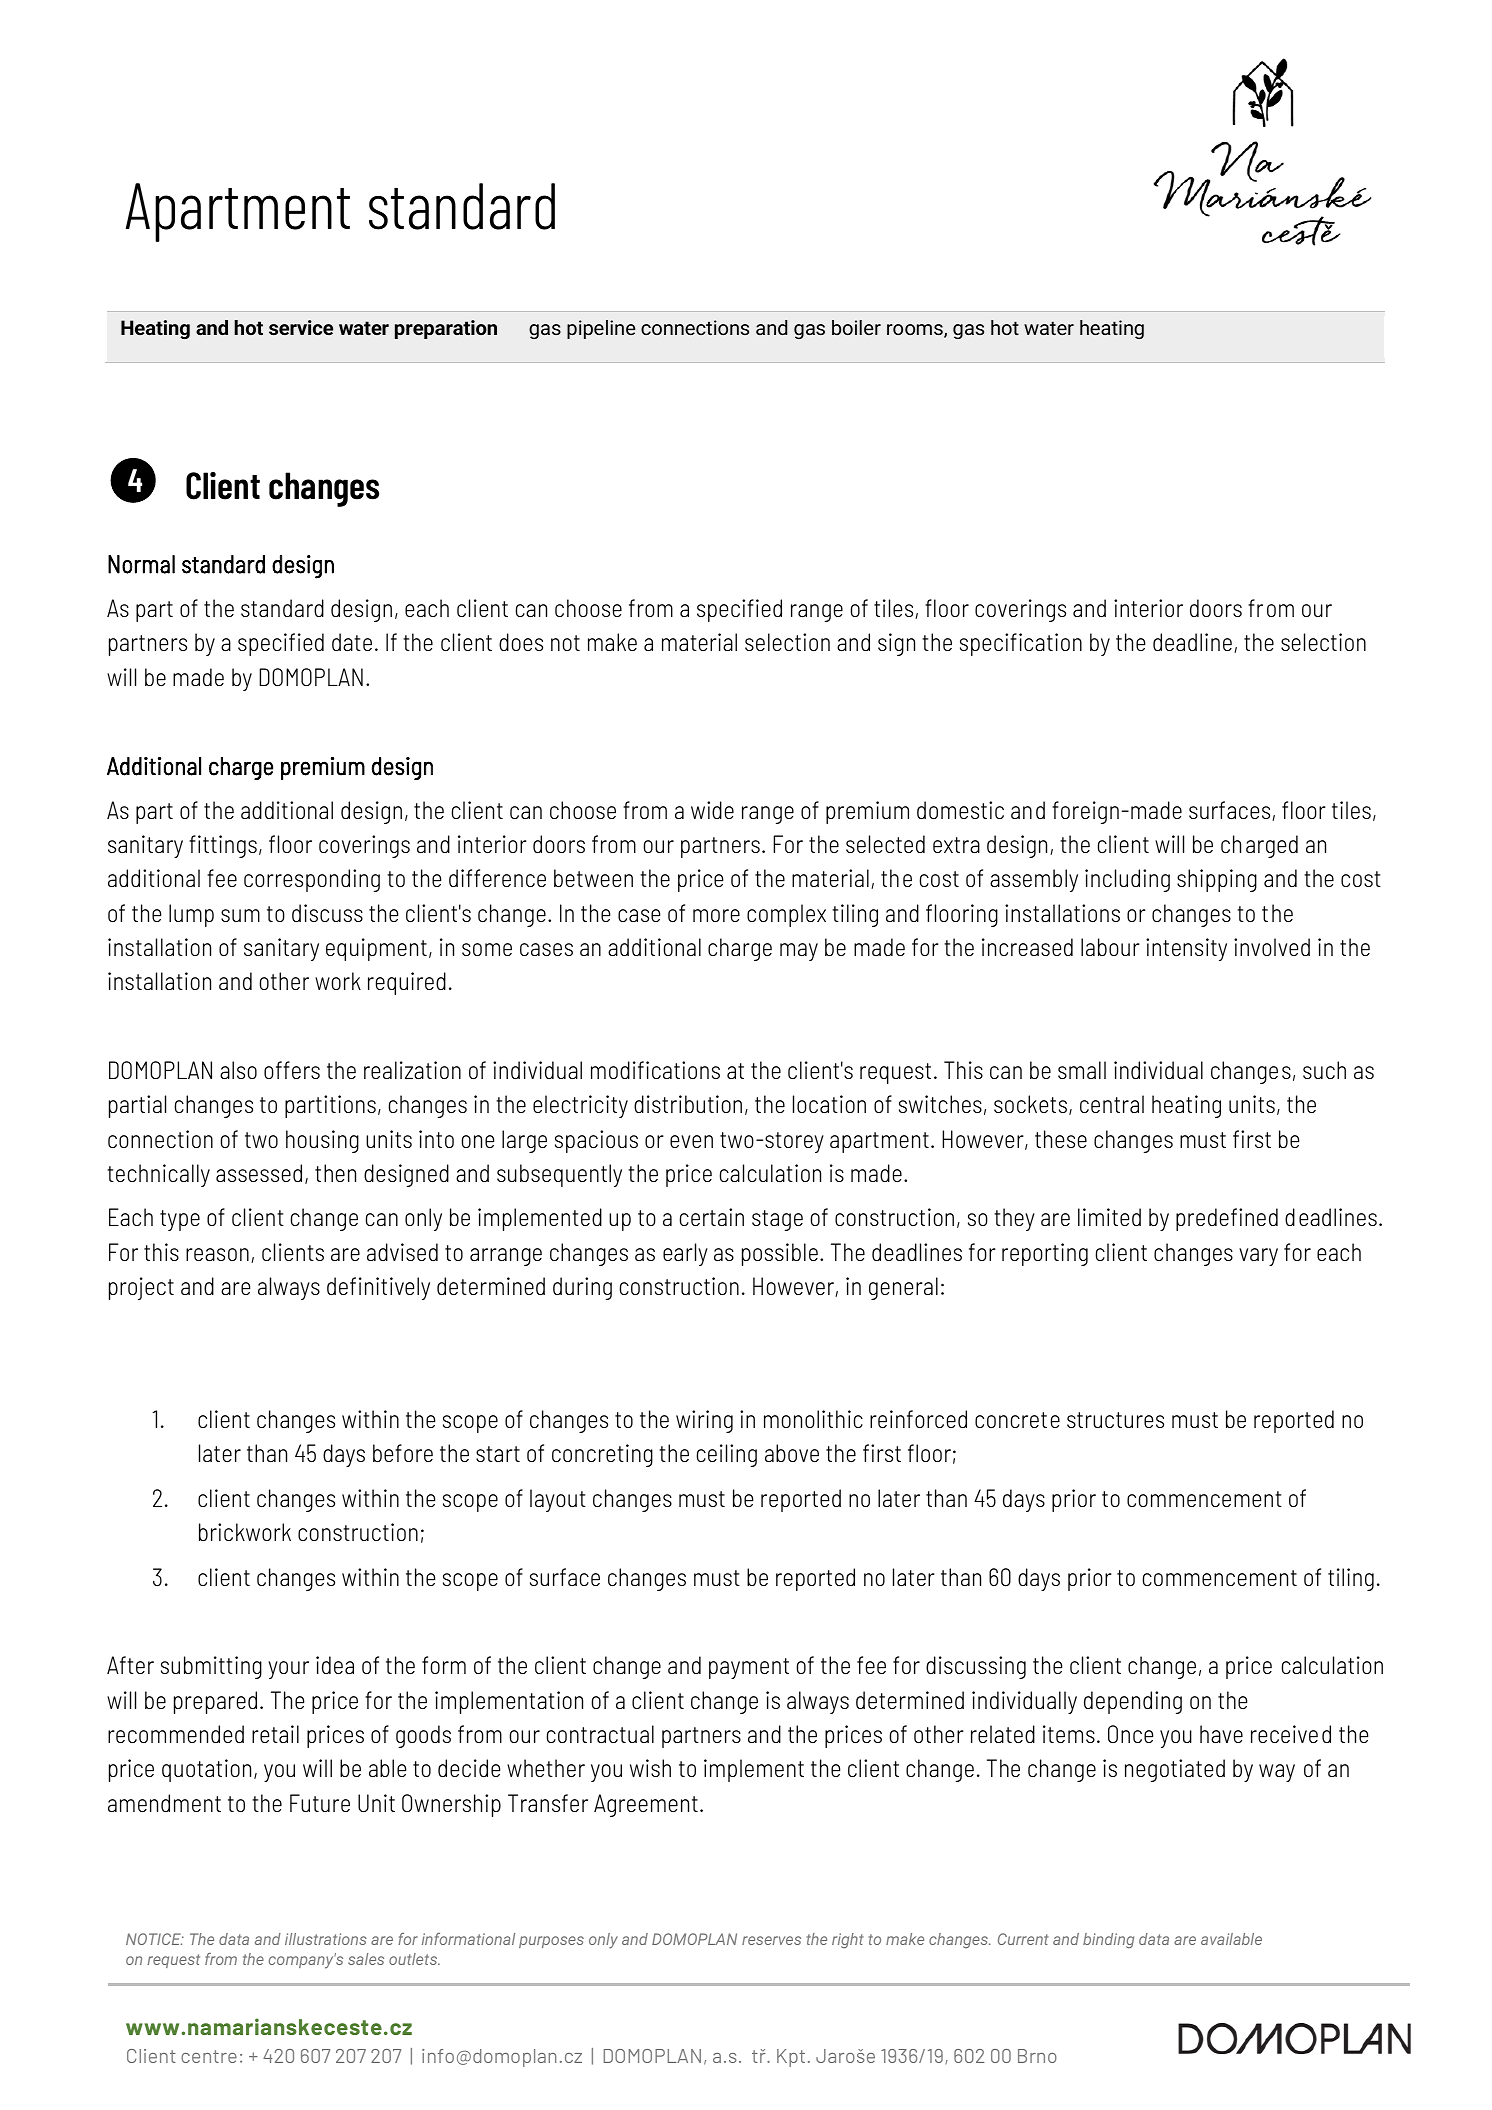 This page has width=1492, height=2110. Describe the element at coordinates (259, 1173) in the page. I see `assessed` at that location.
